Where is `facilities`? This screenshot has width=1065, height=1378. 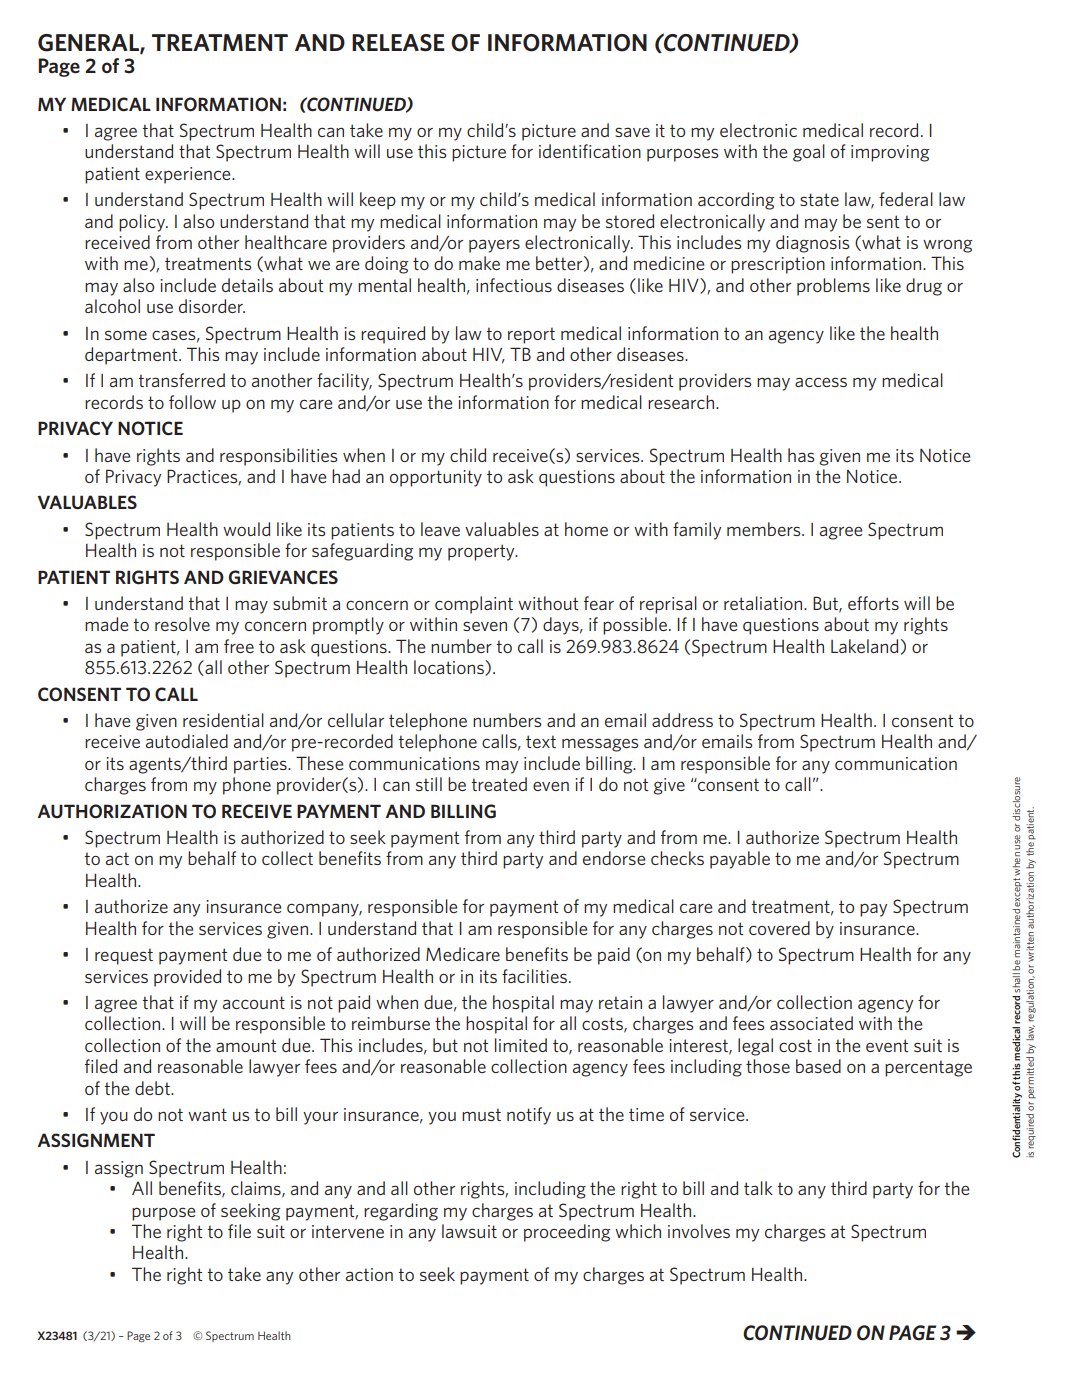
facilities is located at coordinates (534, 976).
